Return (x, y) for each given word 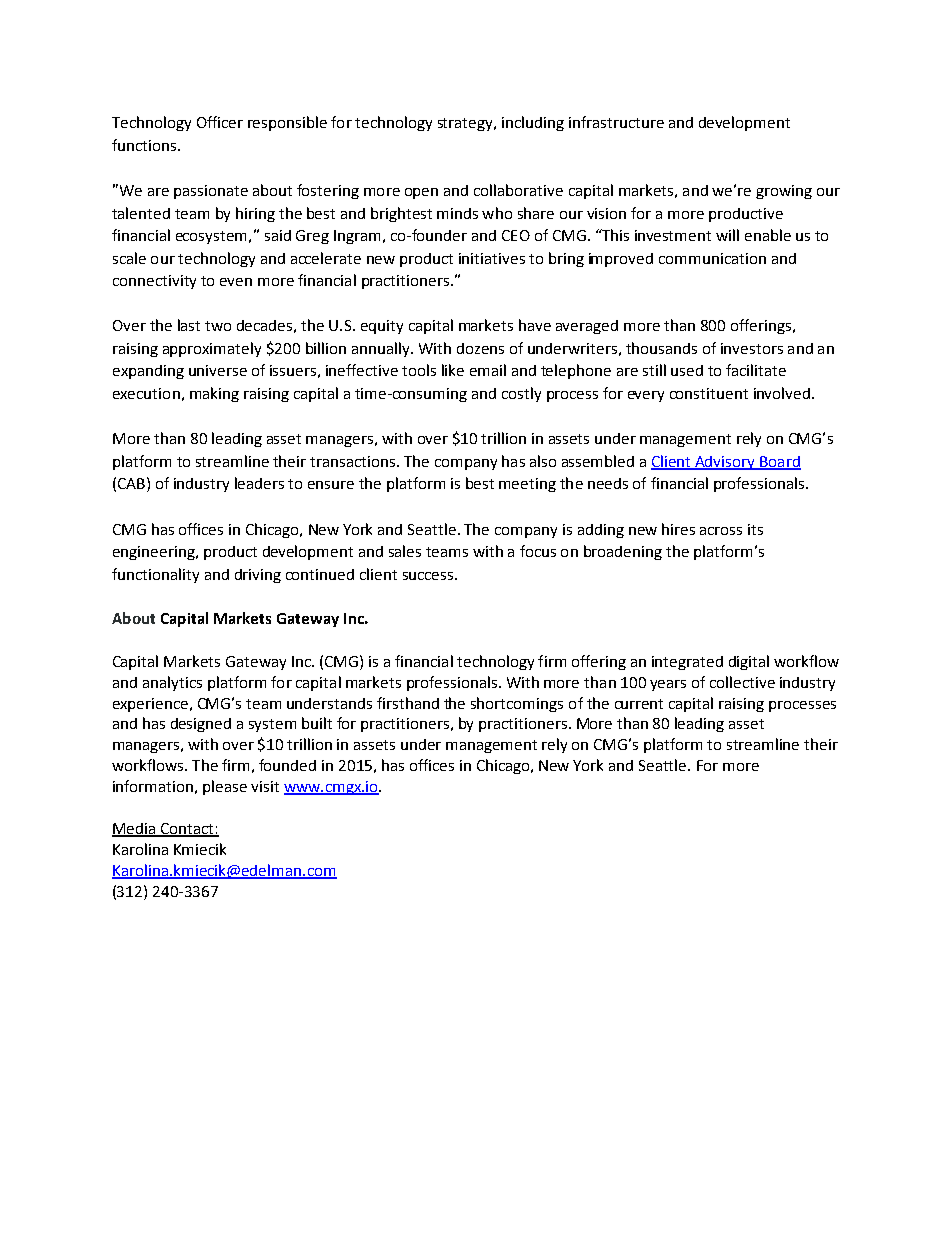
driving (258, 576)
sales (405, 551)
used (687, 370)
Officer (220, 122)
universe (218, 370)
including (533, 123)
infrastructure (616, 122)
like (453, 370)
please (225, 787)
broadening (623, 552)
